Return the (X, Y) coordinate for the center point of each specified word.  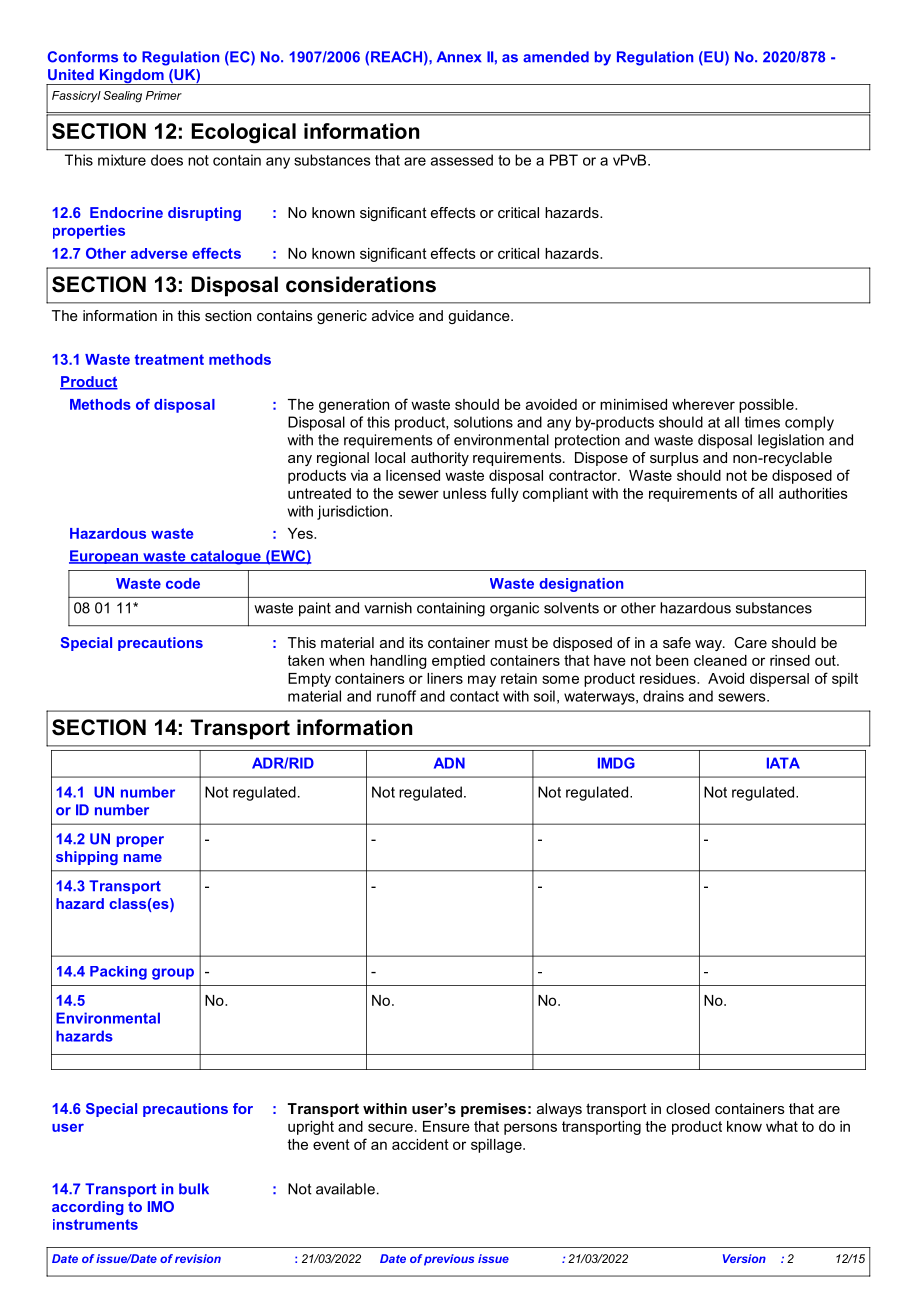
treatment (169, 359)
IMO (161, 1206)
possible (767, 406)
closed (688, 1108)
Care (750, 642)
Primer (164, 95)
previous (449, 1260)
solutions (483, 422)
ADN (449, 763)
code (183, 583)
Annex (459, 57)
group (173, 974)
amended (556, 57)
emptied (458, 662)
